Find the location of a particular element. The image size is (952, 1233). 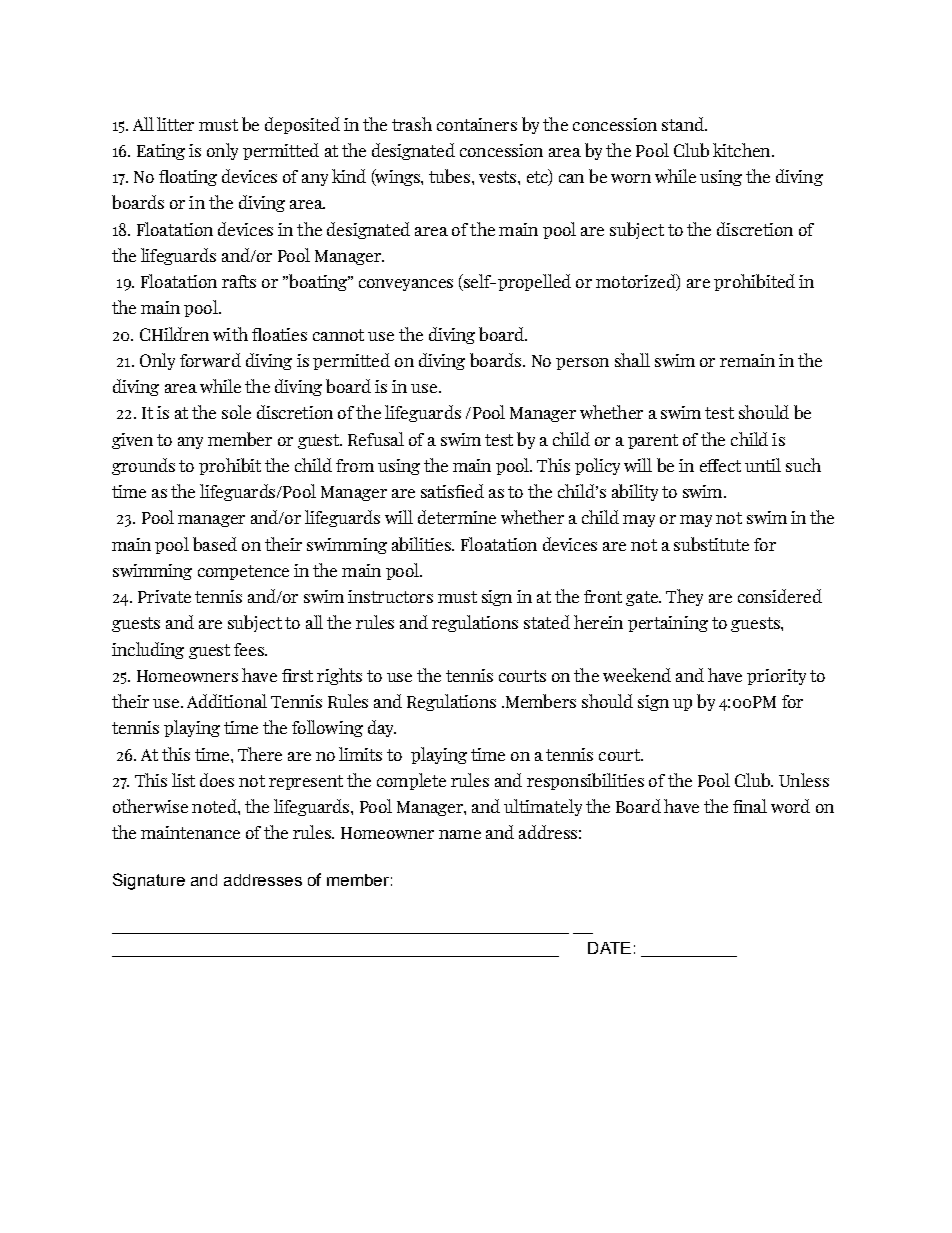

DATE is located at coordinates (609, 948).
